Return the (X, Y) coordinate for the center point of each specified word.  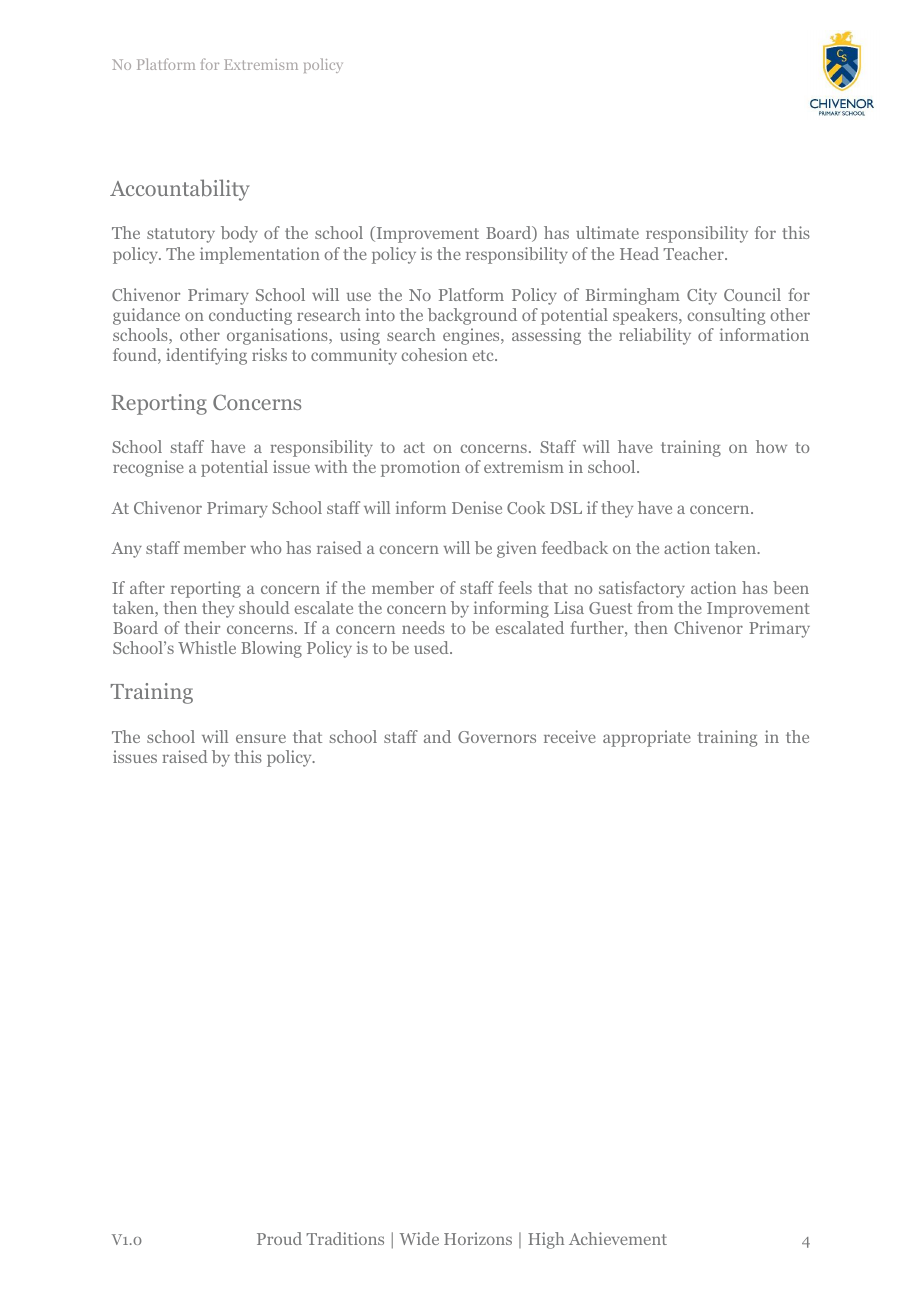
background (472, 316)
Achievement (618, 1238)
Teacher (694, 253)
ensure (261, 738)
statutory (181, 235)
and (437, 736)
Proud (279, 1238)
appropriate (647, 738)
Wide (419, 1238)
